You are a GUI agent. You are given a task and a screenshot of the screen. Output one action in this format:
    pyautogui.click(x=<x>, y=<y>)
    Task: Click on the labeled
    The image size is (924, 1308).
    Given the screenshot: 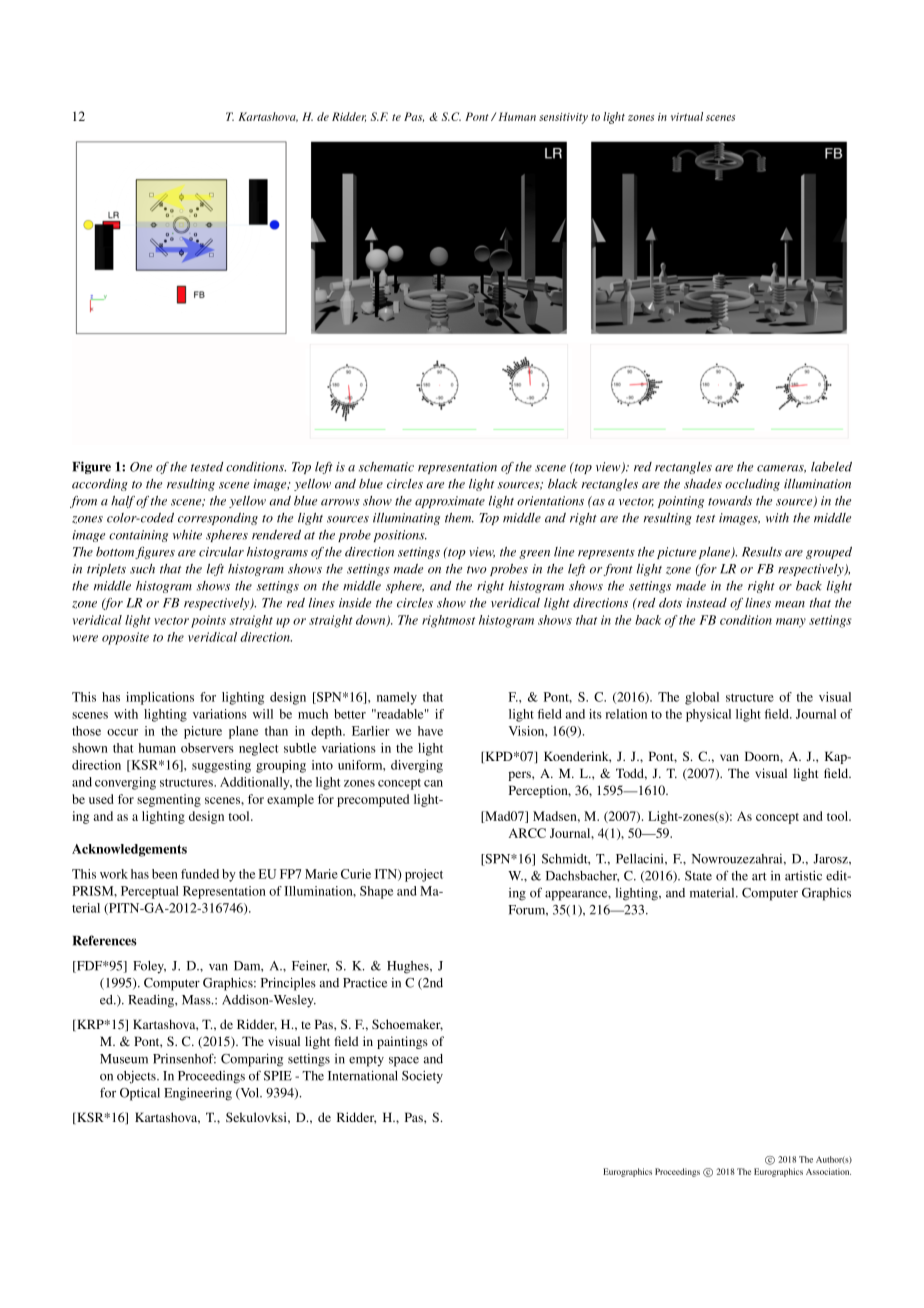 What is the action you would take?
    pyautogui.click(x=831, y=467)
